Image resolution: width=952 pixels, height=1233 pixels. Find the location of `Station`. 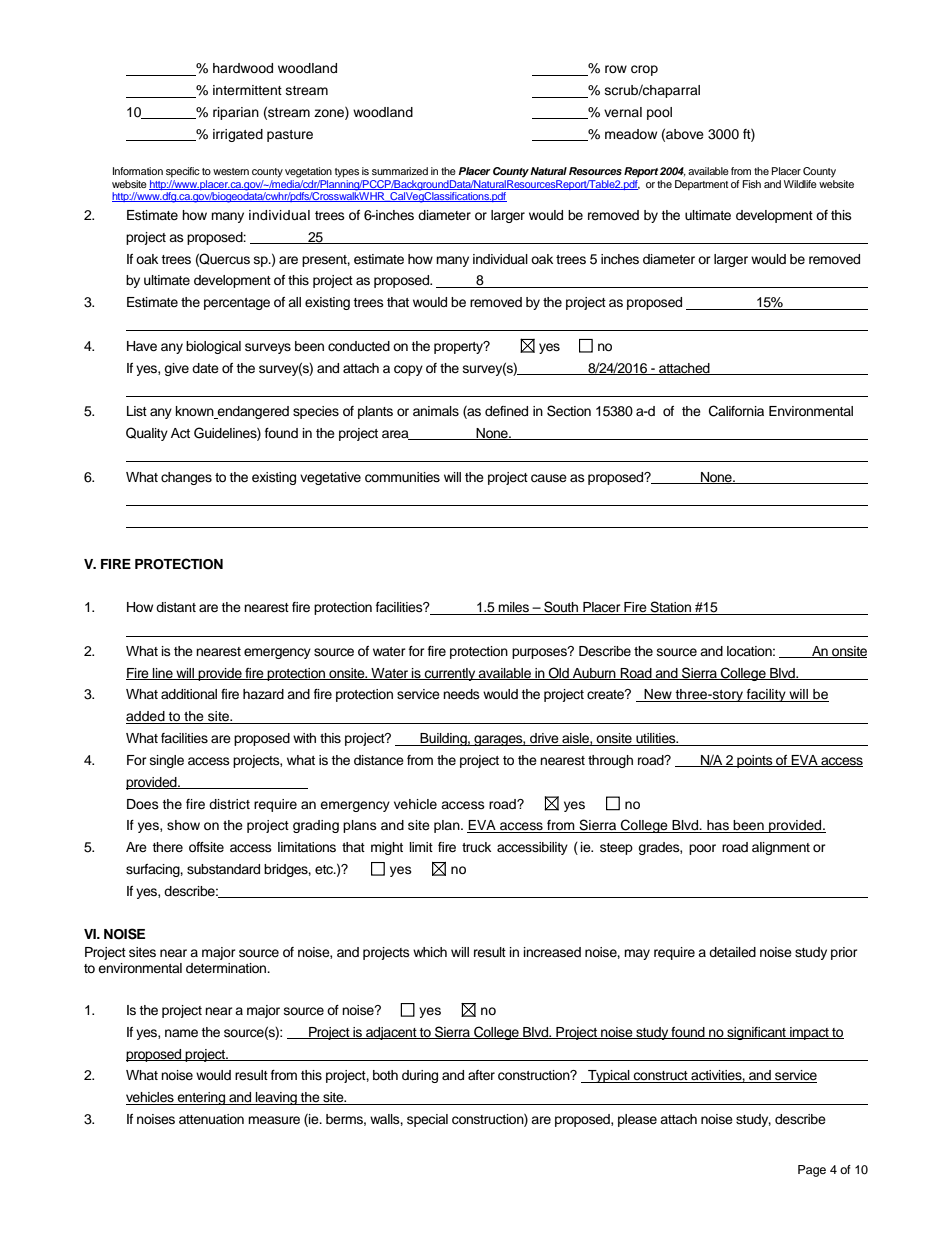

Station is located at coordinates (670, 608).
